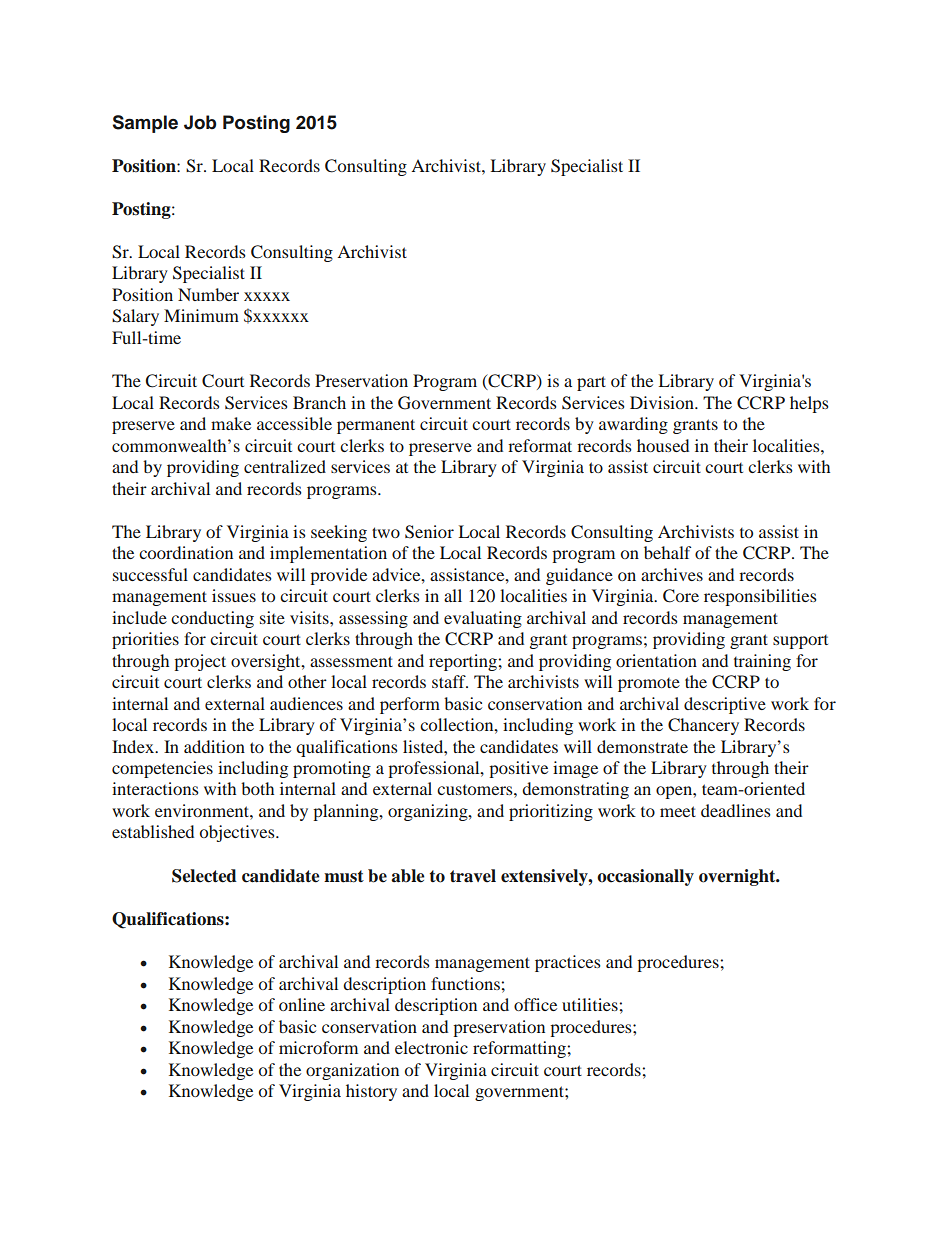 The height and width of the screenshot is (1233, 952). Describe the element at coordinates (238, 833) in the screenshot. I see `objectives` at that location.
